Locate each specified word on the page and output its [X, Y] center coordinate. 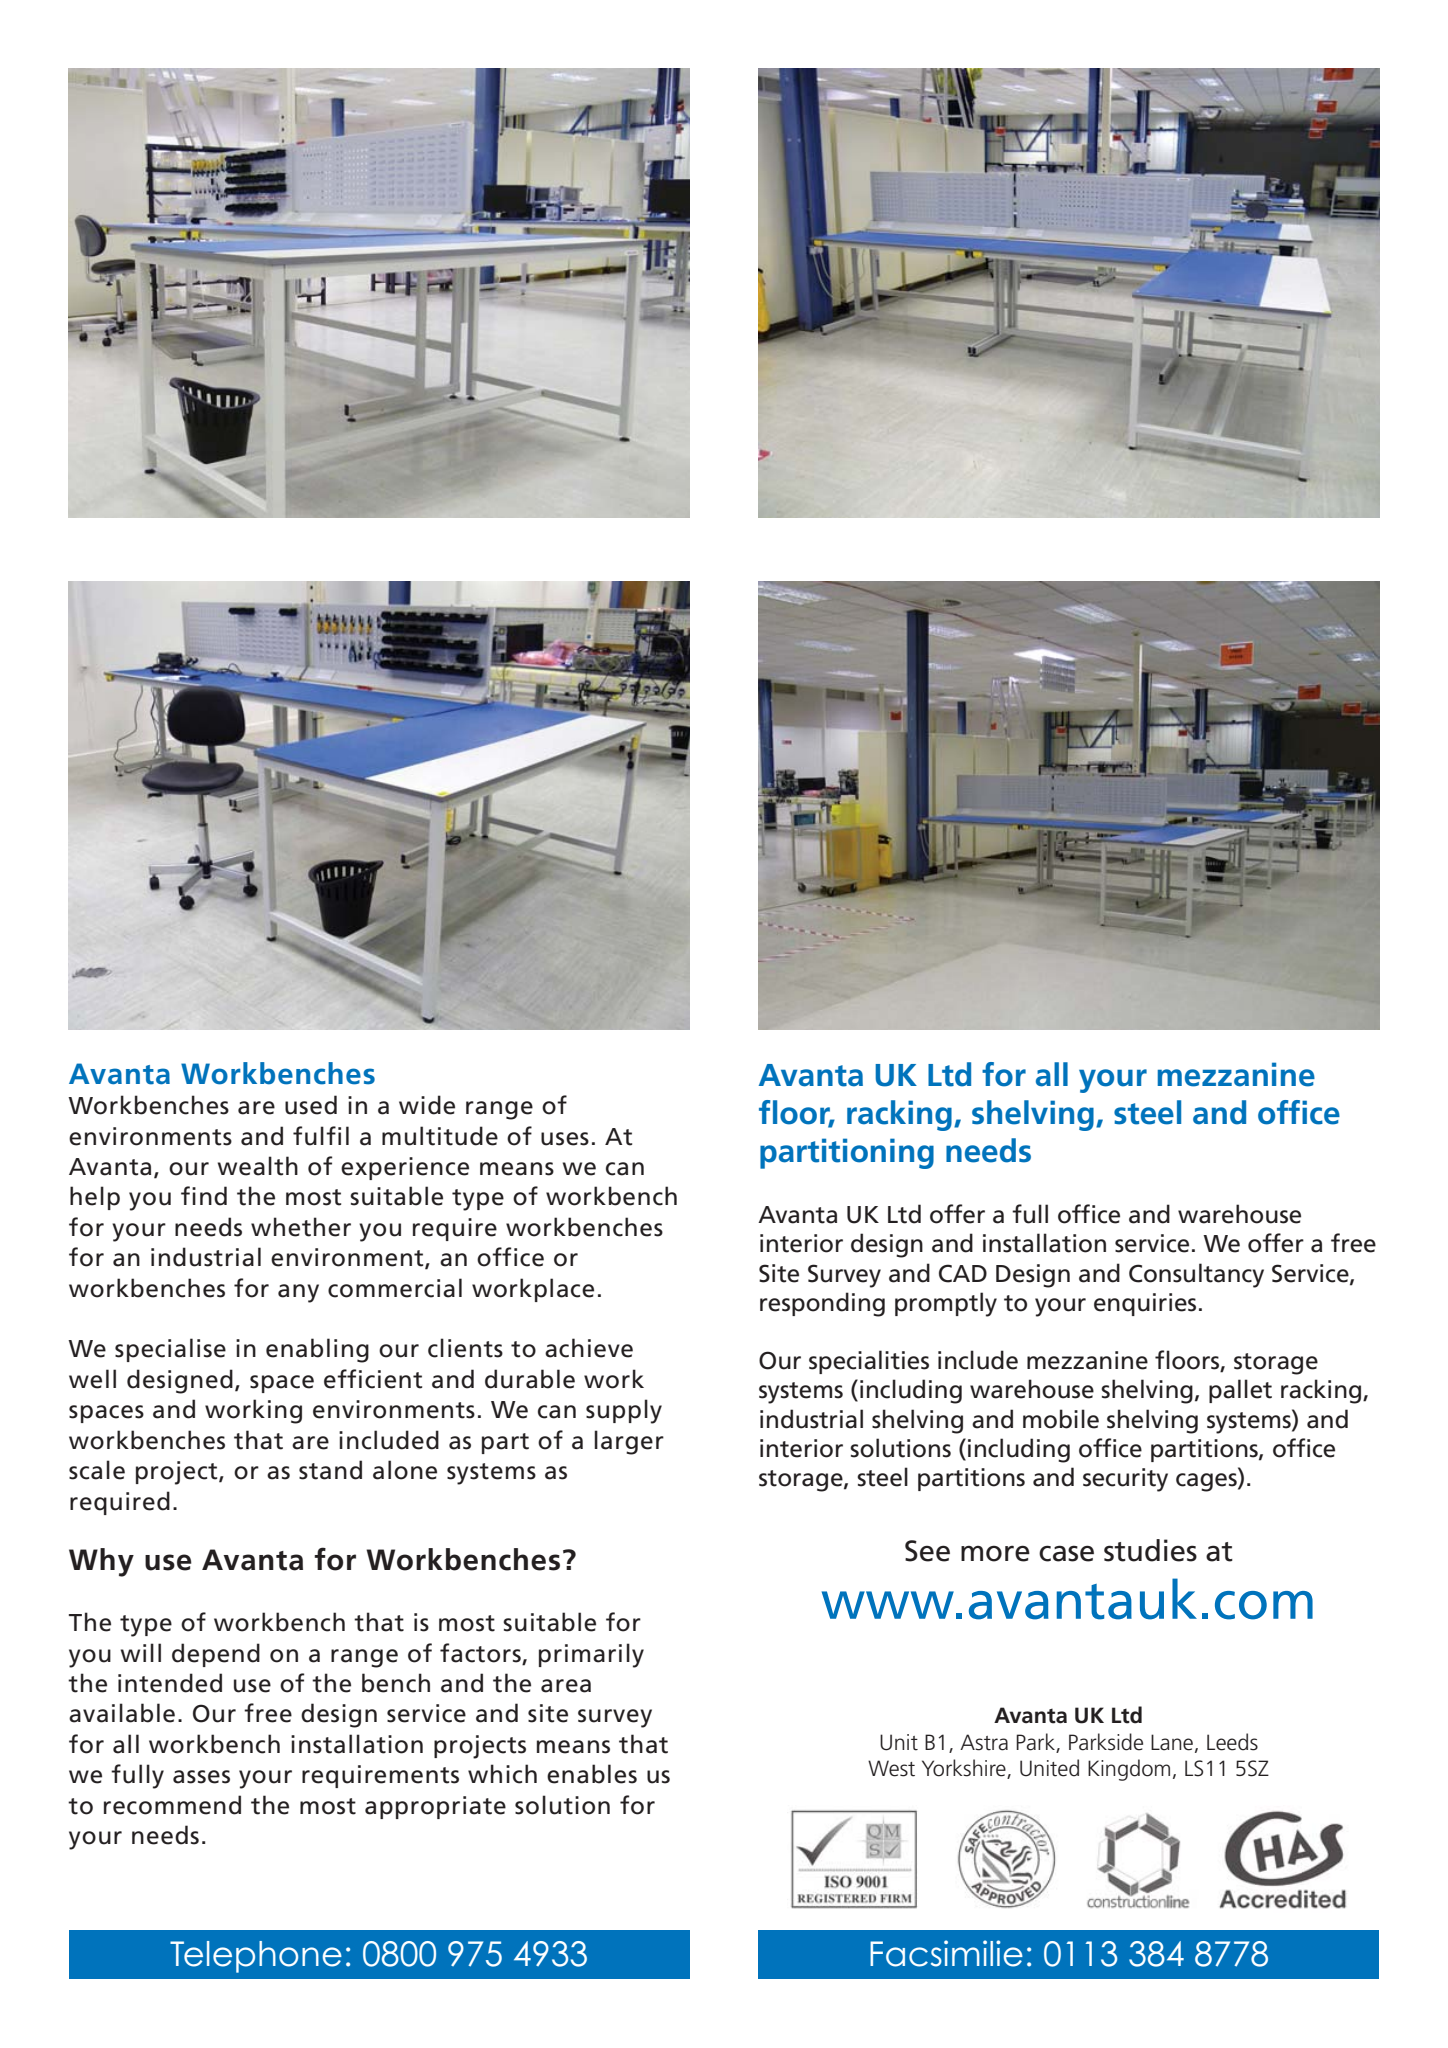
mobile [1061, 1419]
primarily [591, 1655]
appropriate [435, 1807]
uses [565, 1139]
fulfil [321, 1136]
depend [216, 1655]
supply [624, 1411]
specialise [170, 1350]
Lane [1172, 1742]
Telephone [256, 1957]
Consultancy [1196, 1275]
